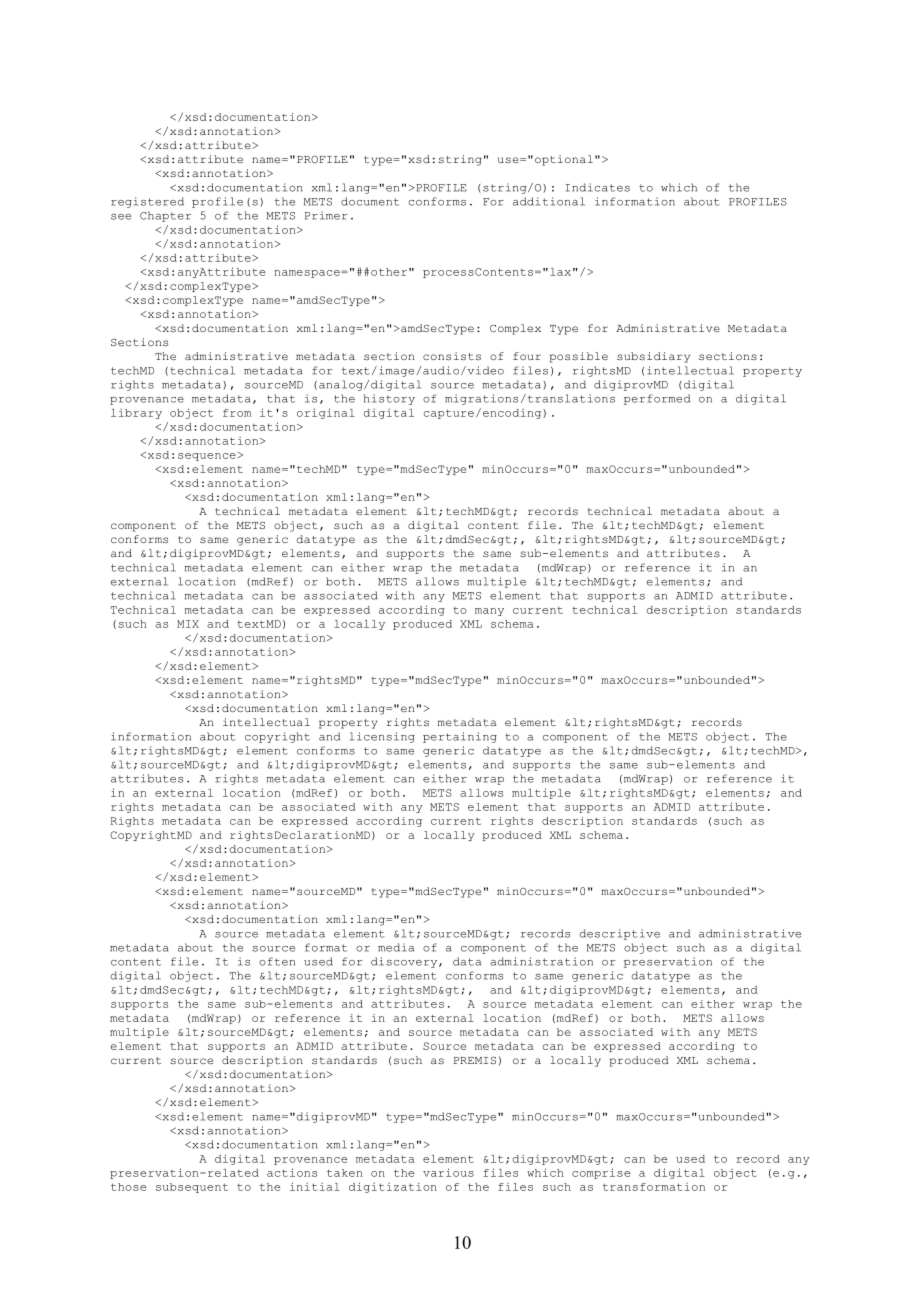 The width and height of the screenshot is (924, 1308). I want to click on Chapter, so click(165, 216).
